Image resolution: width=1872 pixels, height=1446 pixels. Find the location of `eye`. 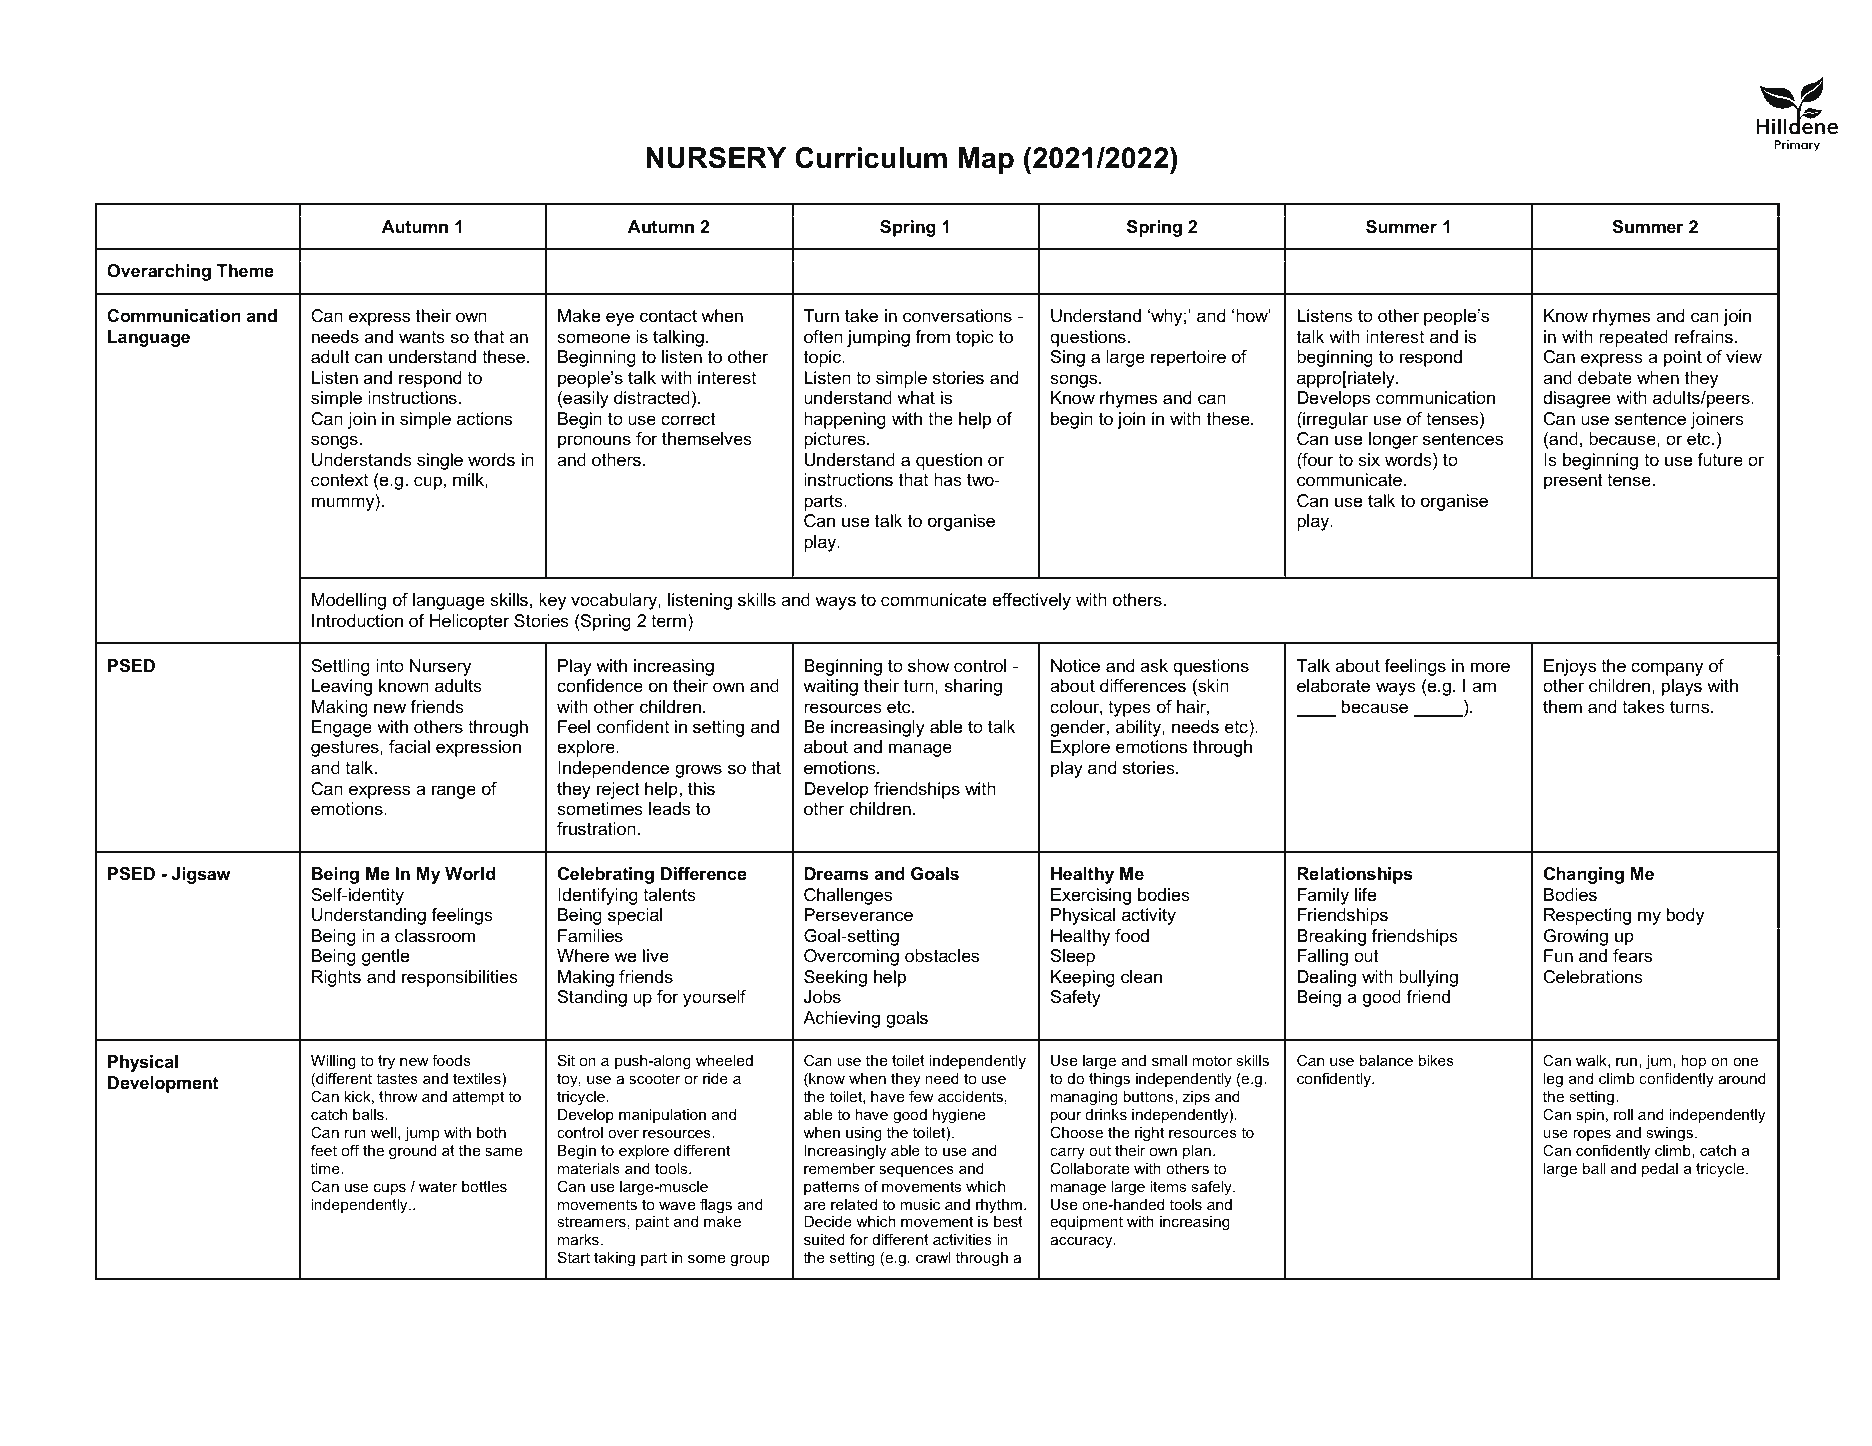

eye is located at coordinates (620, 319).
